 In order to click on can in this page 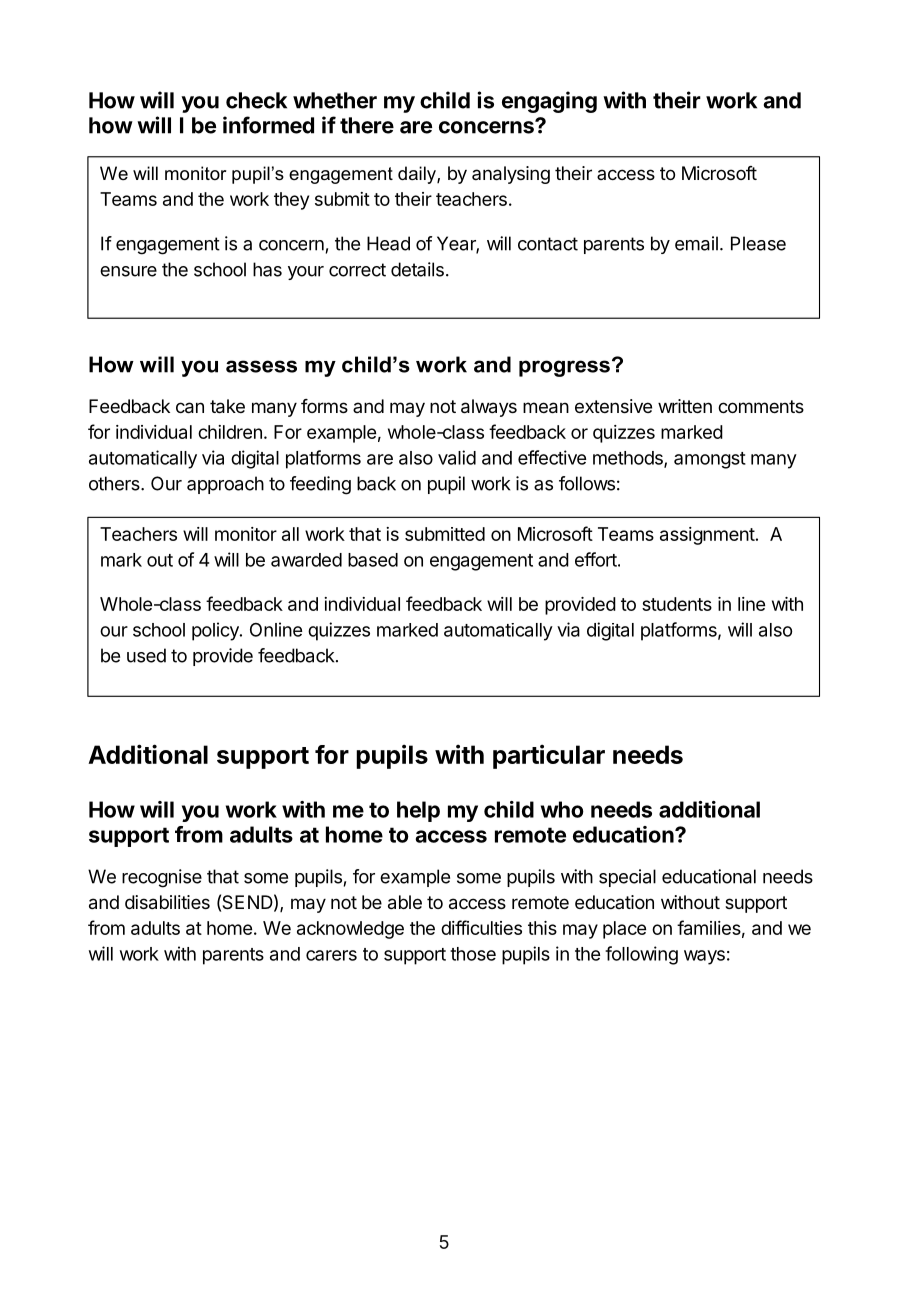, I will do `click(190, 408)`.
